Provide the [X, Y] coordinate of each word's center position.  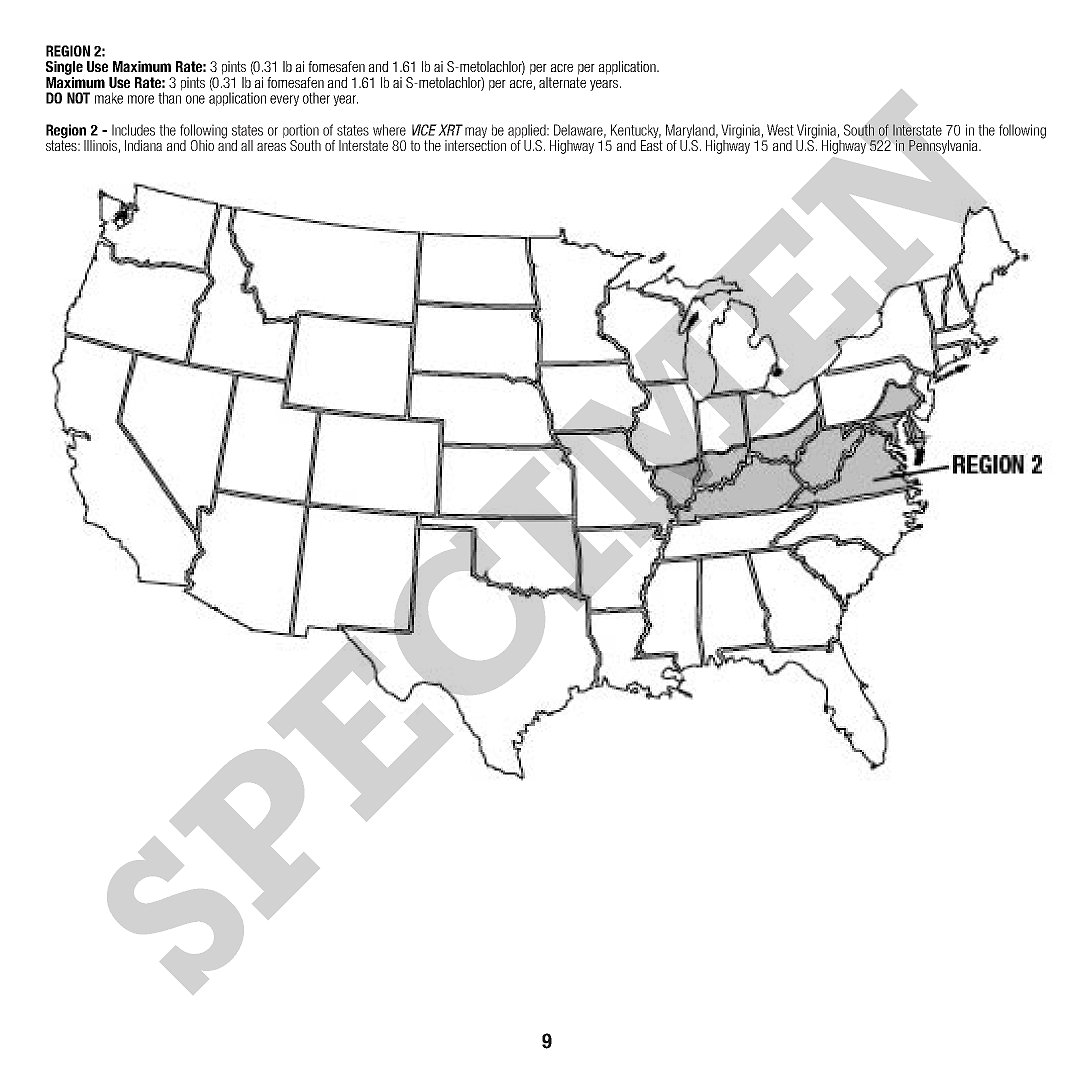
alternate [562, 82]
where [389, 130]
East [652, 145]
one [195, 99]
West [780, 130]
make [109, 98]
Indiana [143, 145]
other [316, 98]
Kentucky [636, 131]
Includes [133, 130]
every [284, 100]
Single [64, 68]
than [170, 97]
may [476, 132]
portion [301, 131]
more [141, 99]
